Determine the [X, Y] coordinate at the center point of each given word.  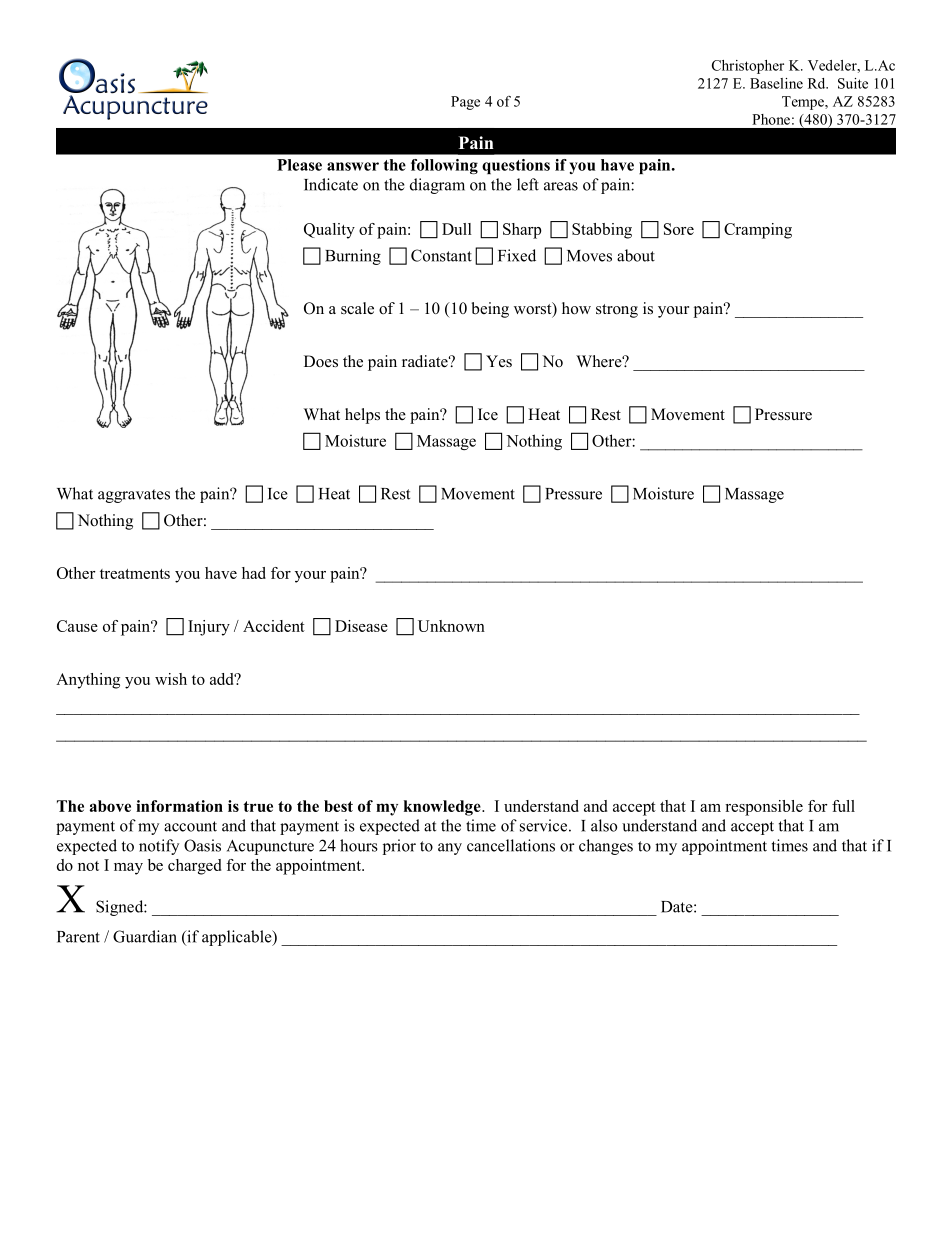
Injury [209, 628]
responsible [764, 808]
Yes [499, 361]
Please [299, 165]
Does [321, 361]
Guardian [145, 936]
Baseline [776, 83]
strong [617, 311]
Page [465, 103]
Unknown [451, 626]
